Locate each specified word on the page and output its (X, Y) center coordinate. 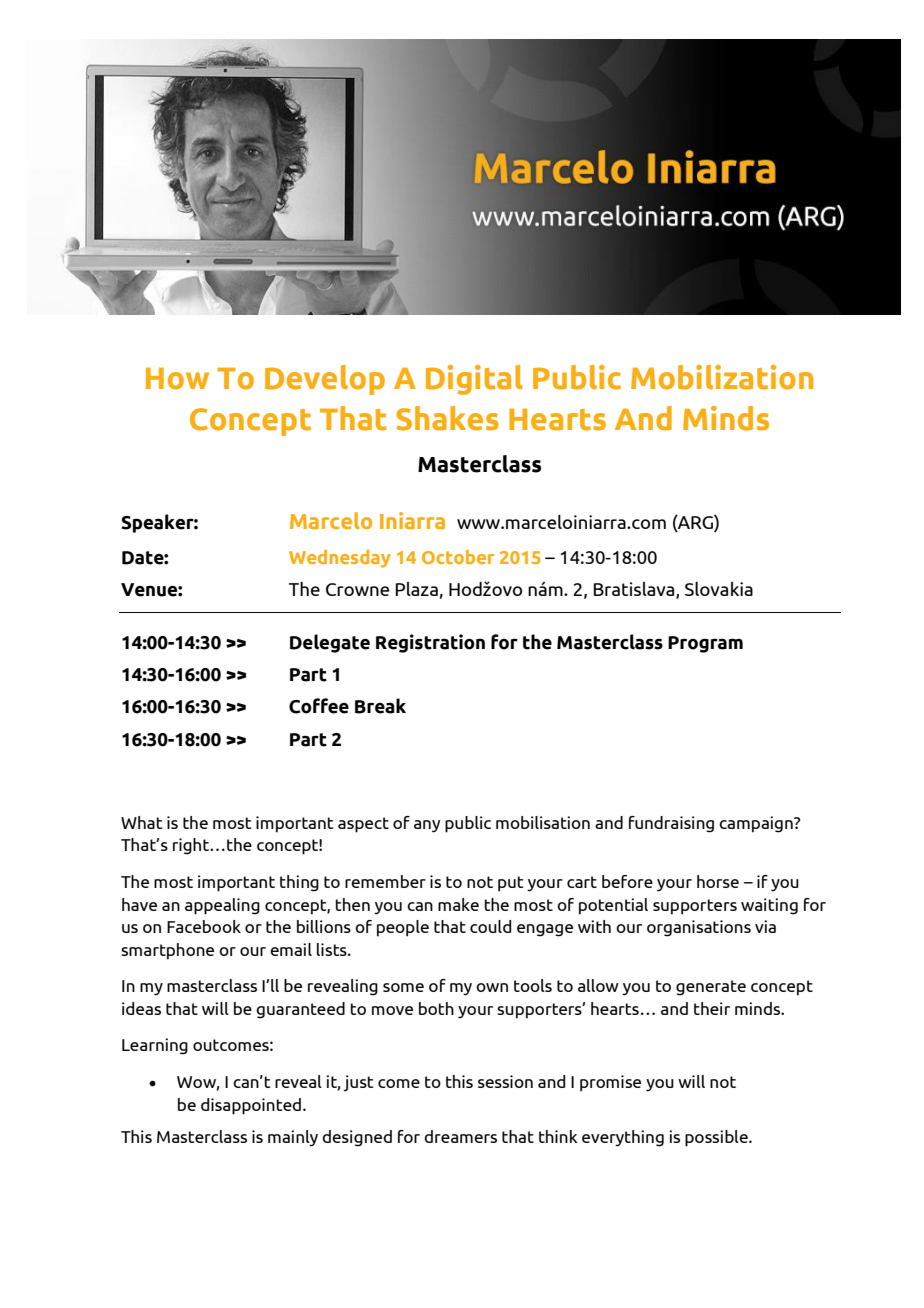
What (141, 822)
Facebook (204, 926)
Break (380, 706)
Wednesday (340, 558)
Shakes (447, 418)
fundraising (671, 824)
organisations (699, 928)
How (177, 379)
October (458, 557)
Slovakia (719, 589)
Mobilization (722, 377)
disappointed (251, 1106)
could (490, 926)
